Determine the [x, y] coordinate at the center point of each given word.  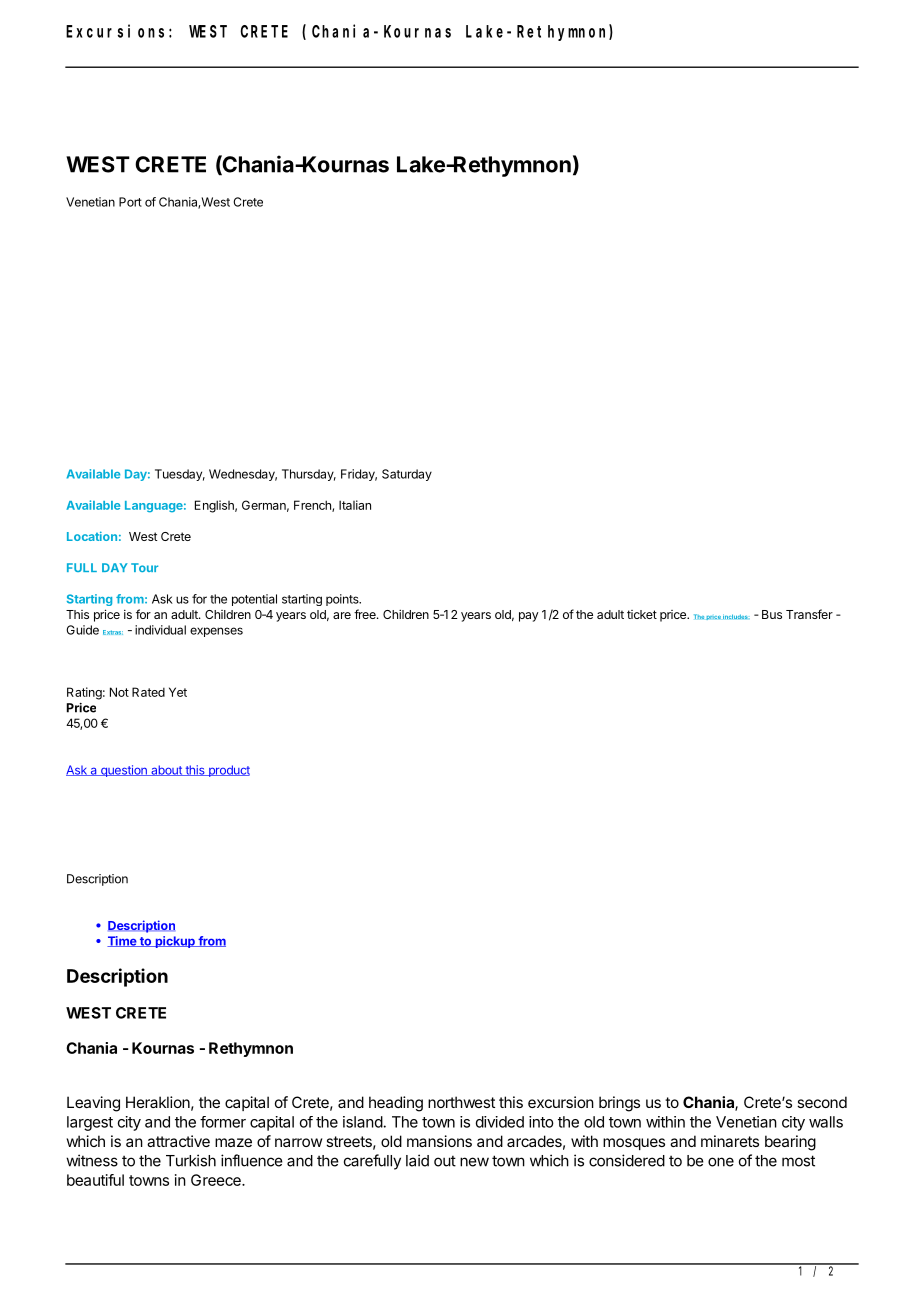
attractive [178, 1141]
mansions [439, 1141]
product [228, 771]
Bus [772, 614]
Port [130, 202]
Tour [144, 567]
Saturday [407, 475]
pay [529, 617]
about [166, 770]
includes [736, 616]
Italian [355, 505]
